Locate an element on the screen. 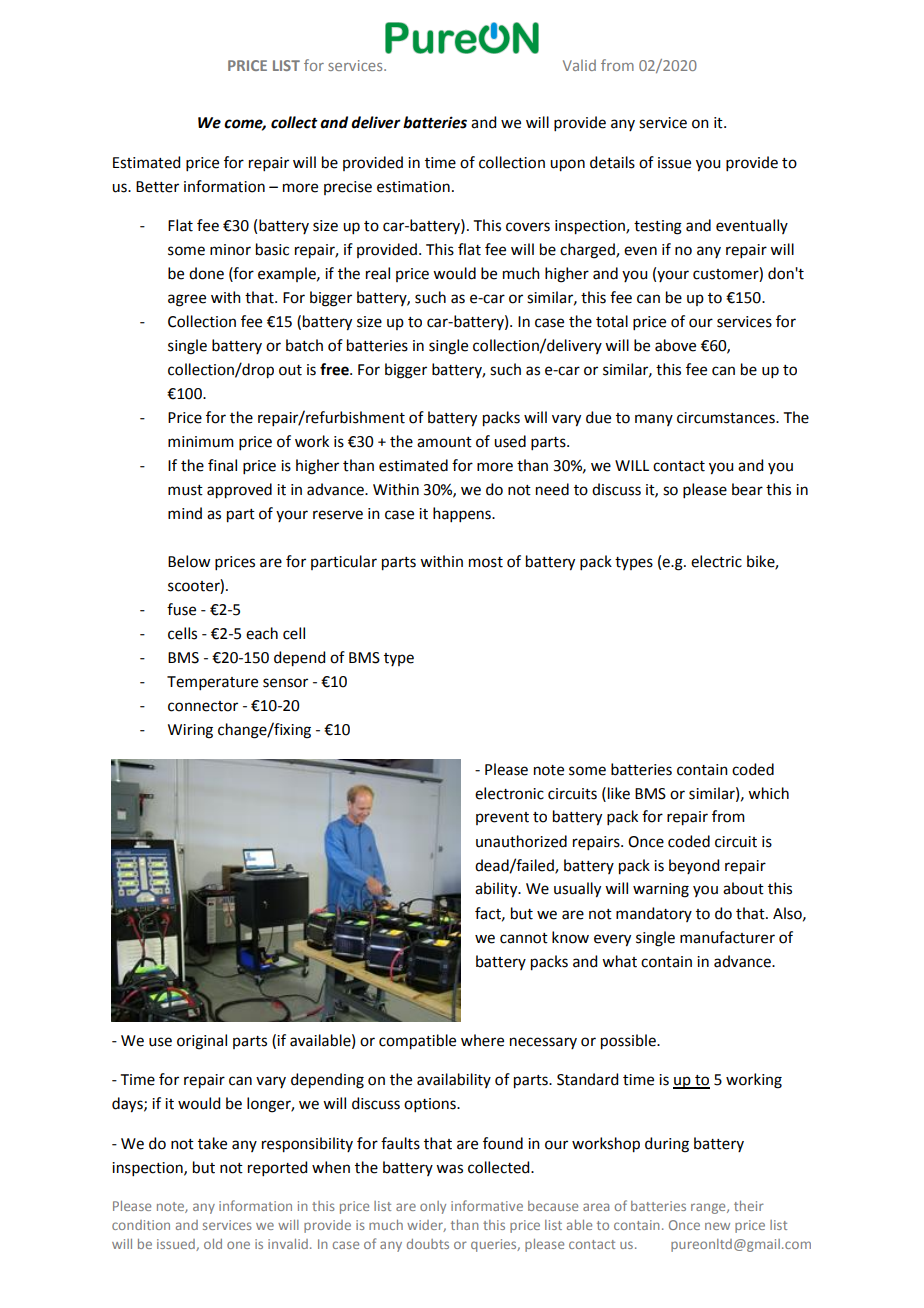 This screenshot has width=924, height=1308. only is located at coordinates (433, 1207).
